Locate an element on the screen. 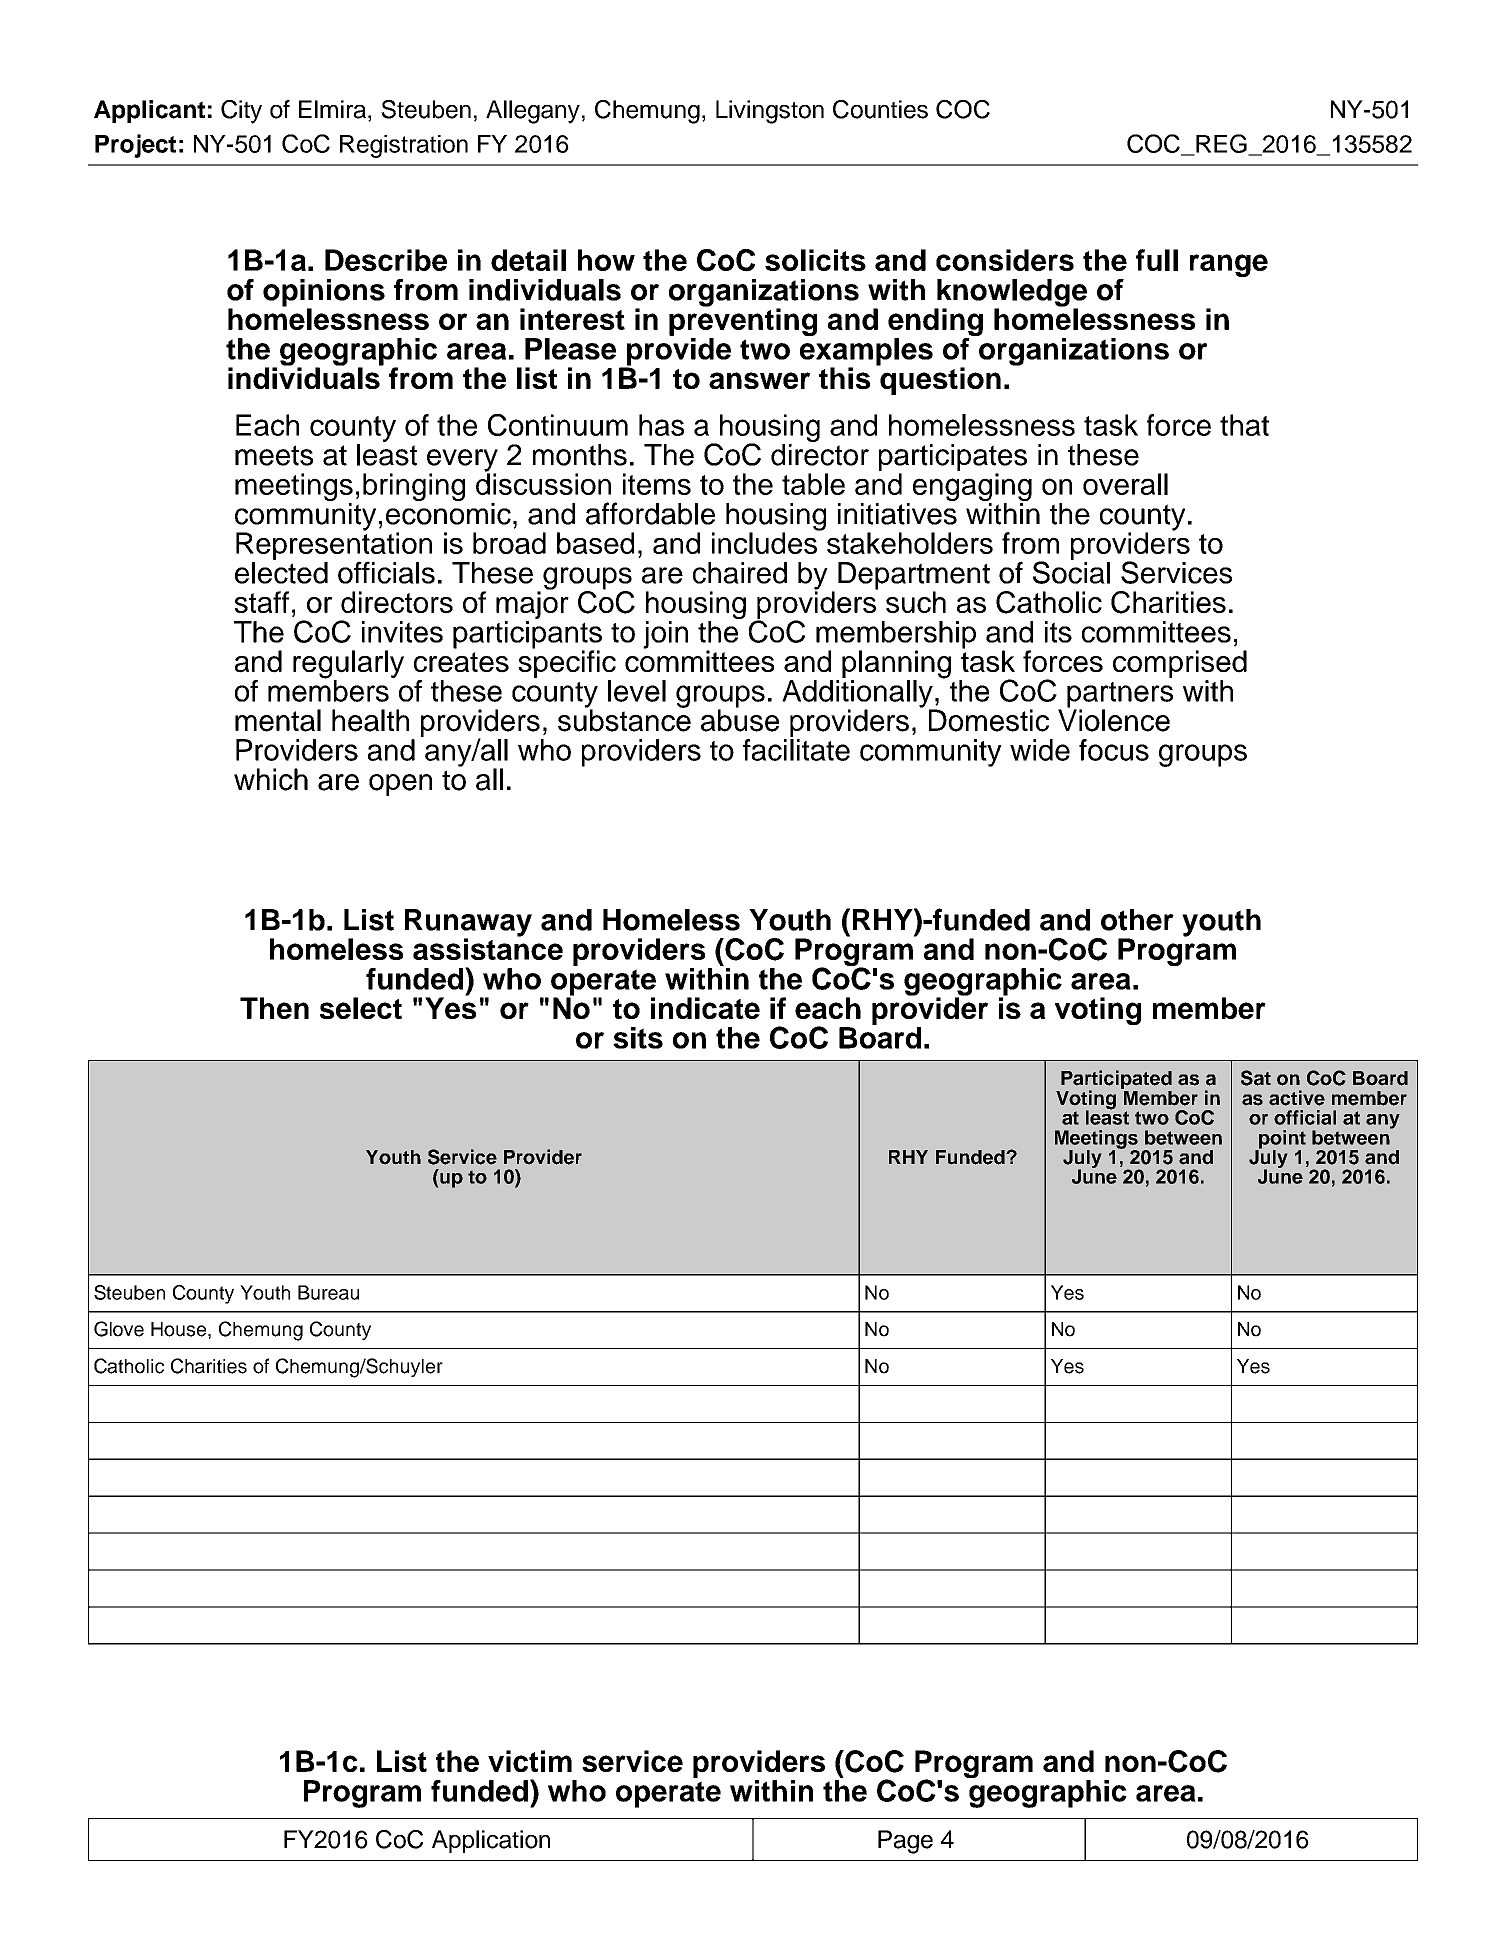  other is located at coordinates (1137, 920).
